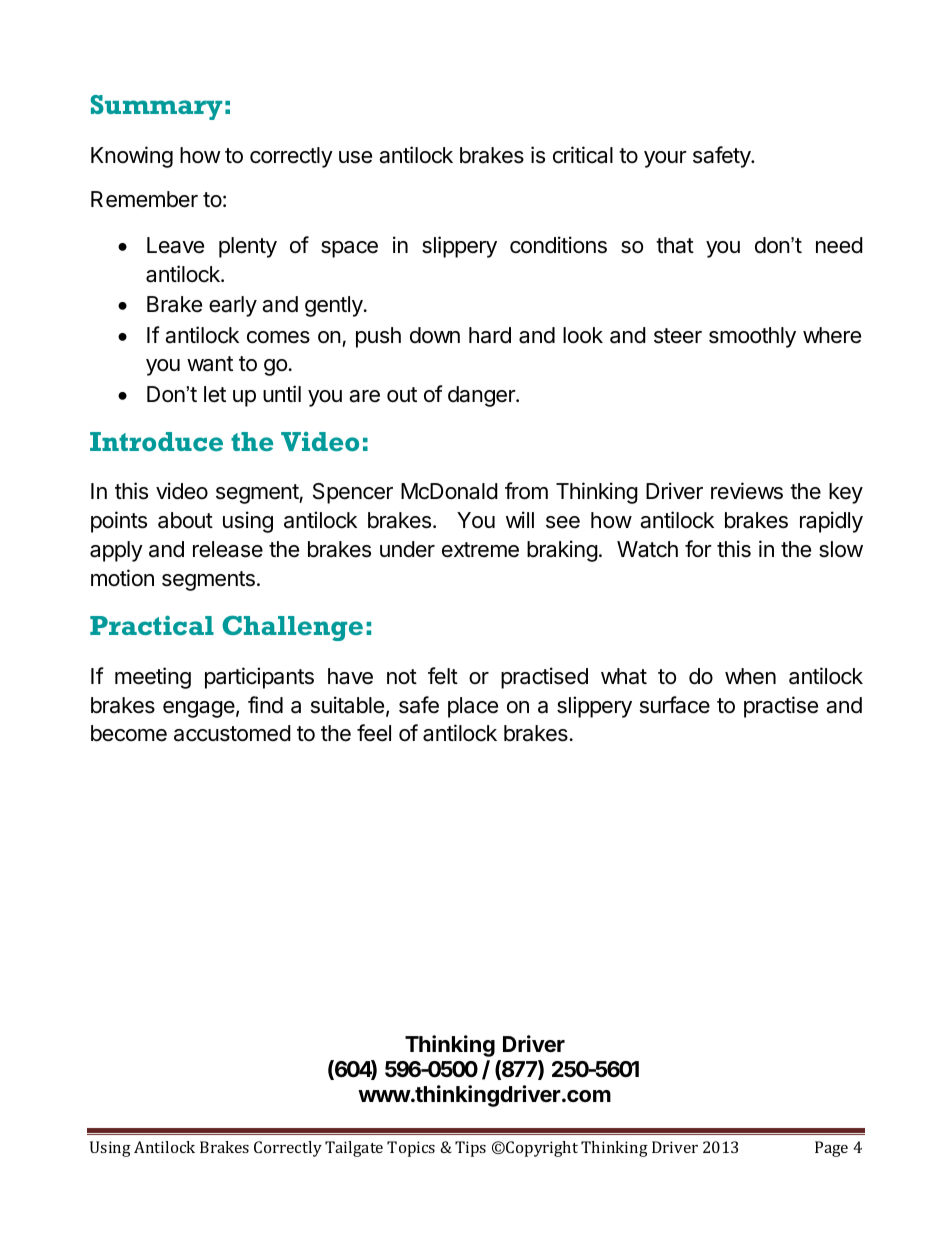  Describe the element at coordinates (156, 107) in the screenshot. I see `Summary` at that location.
